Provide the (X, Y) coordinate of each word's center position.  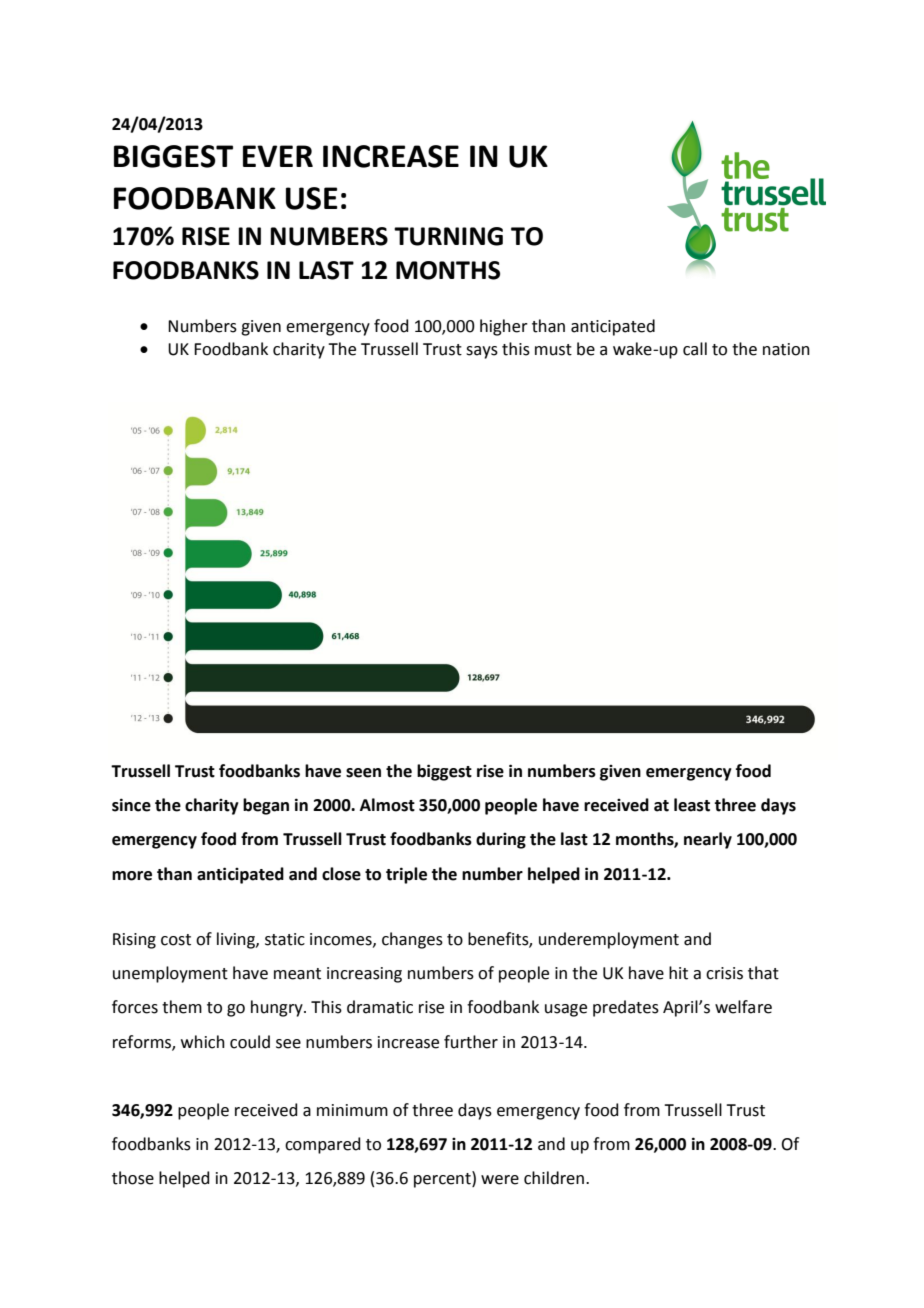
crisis (724, 973)
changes (412, 940)
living (237, 940)
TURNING (448, 236)
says (482, 352)
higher (504, 327)
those (133, 1178)
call (695, 349)
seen (363, 773)
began (266, 806)
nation (786, 349)
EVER (278, 156)
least (692, 805)
